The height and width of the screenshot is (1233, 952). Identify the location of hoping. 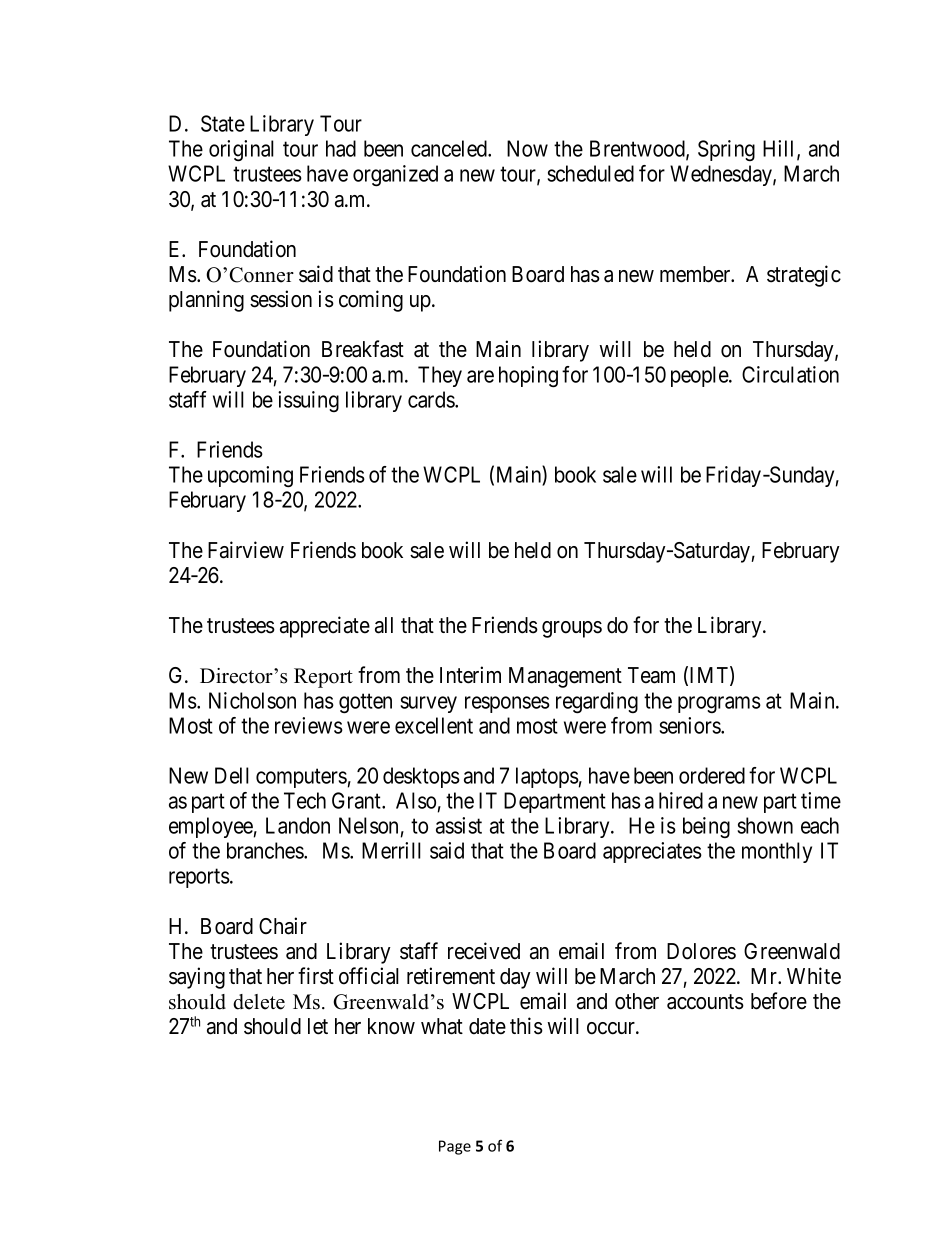
(528, 377).
